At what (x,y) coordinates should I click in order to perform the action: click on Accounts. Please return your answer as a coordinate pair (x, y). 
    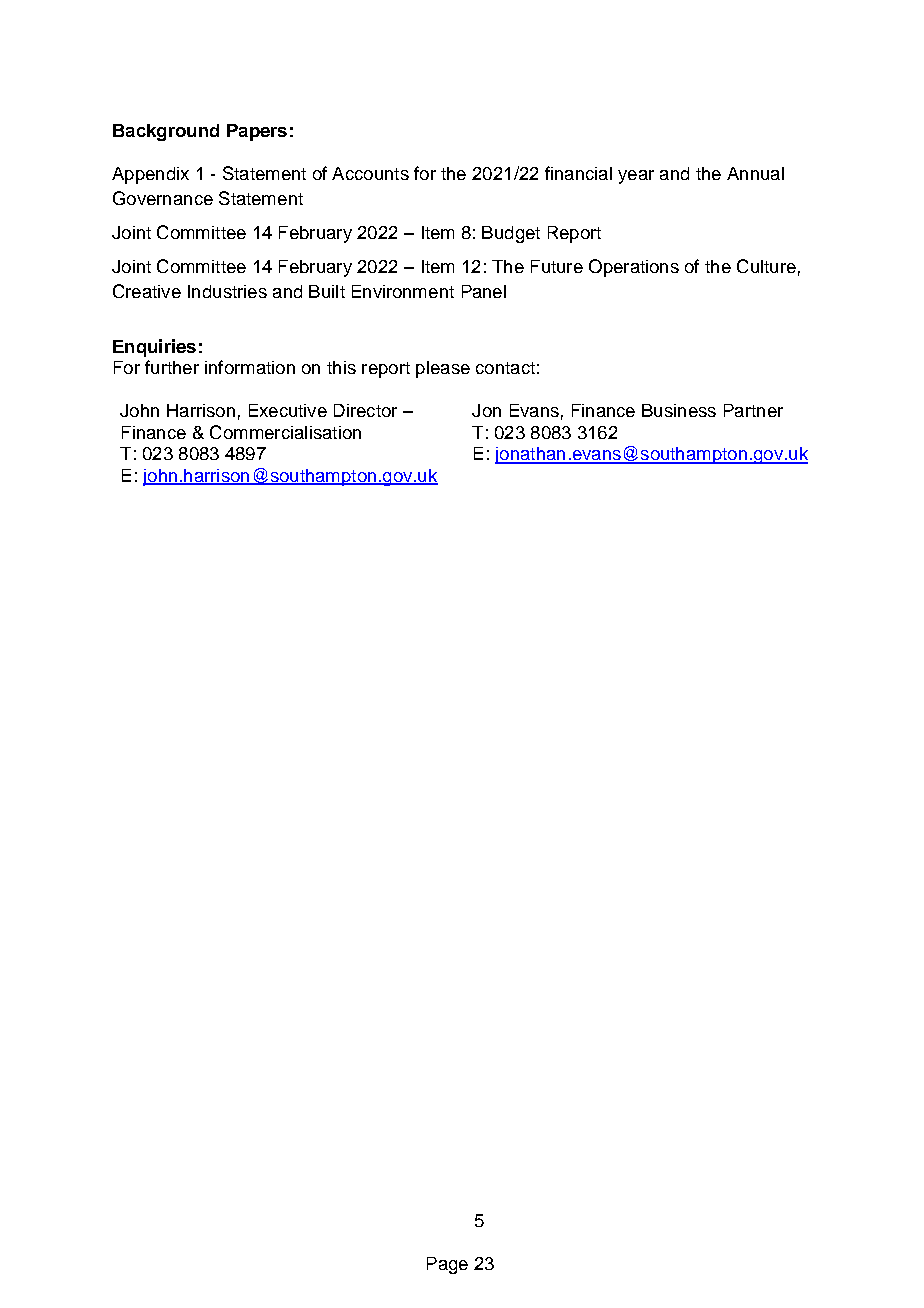
    Looking at the image, I should click on (370, 173).
